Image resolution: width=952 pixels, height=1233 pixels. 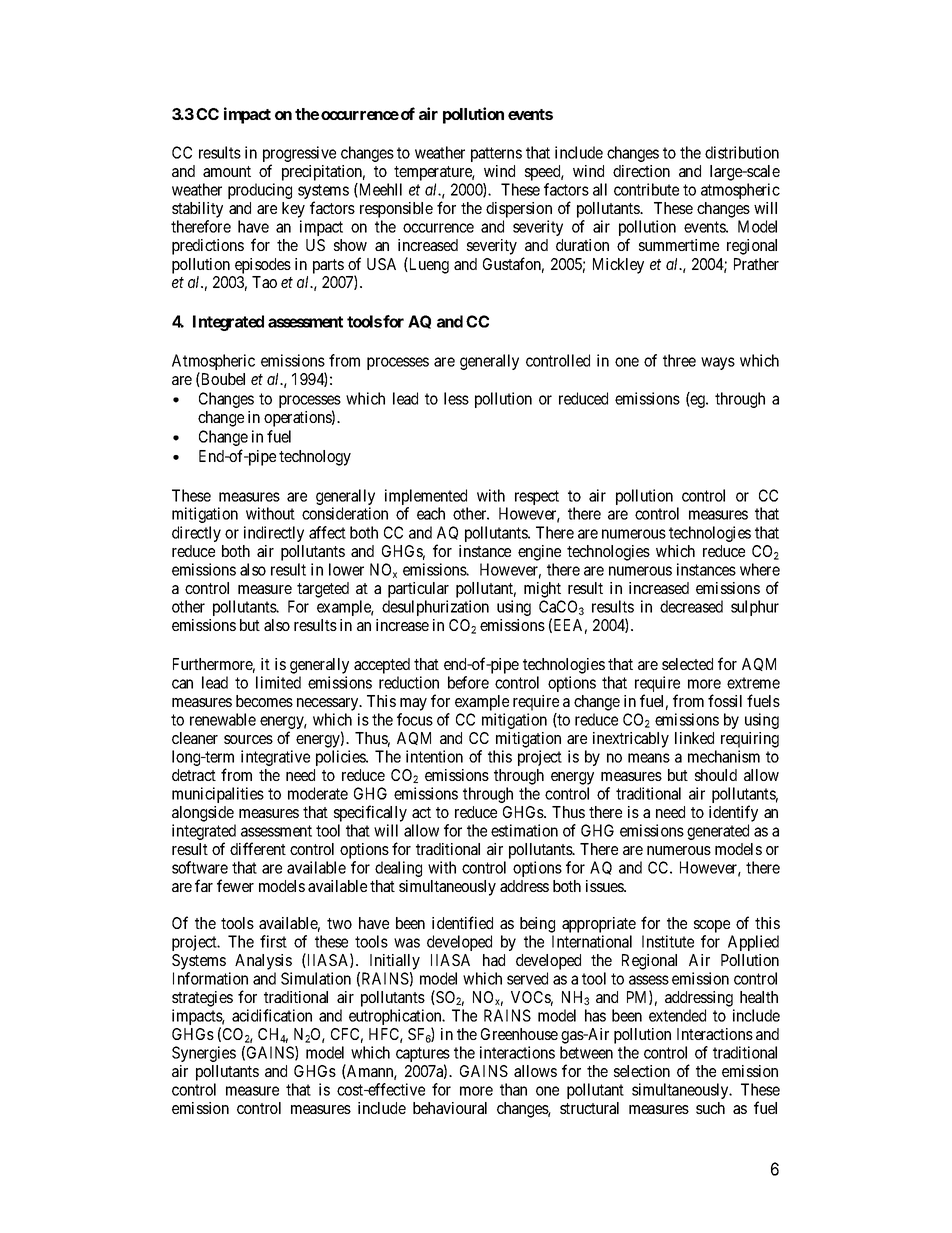 I want to click on less, so click(x=456, y=398).
